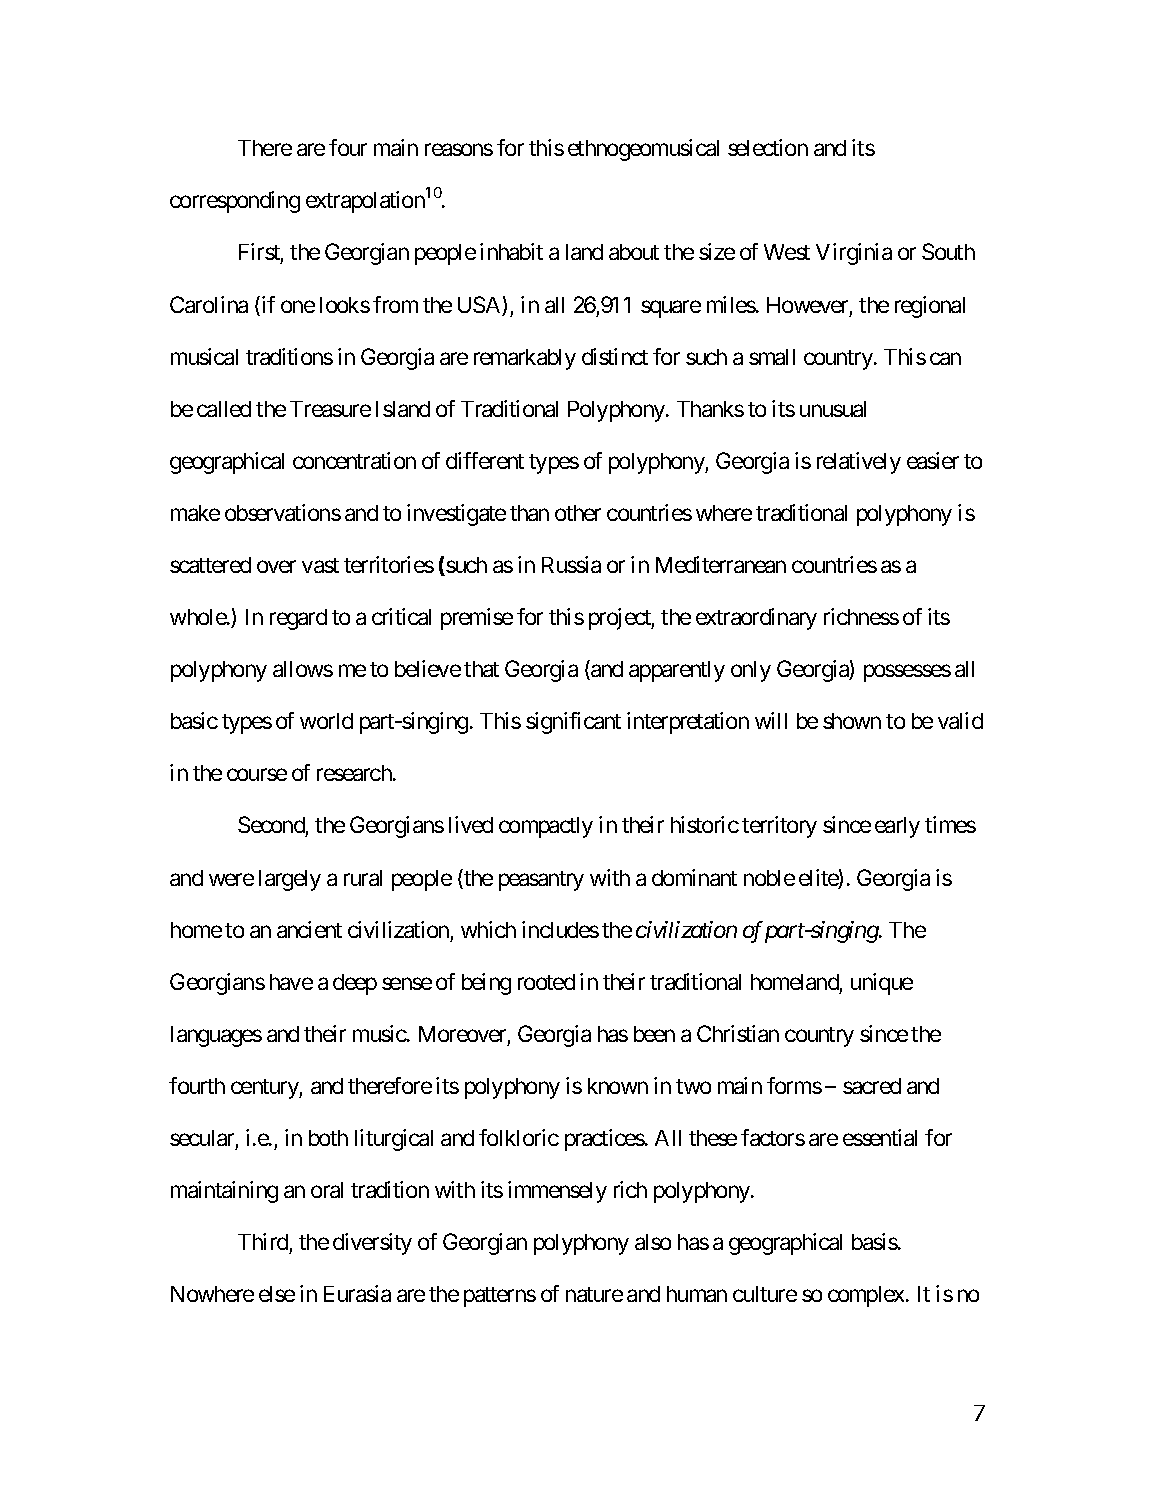 This screenshot has height=1495, width=1155. What do you see at coordinates (541, 881) in the screenshot?
I see `peasantry` at bounding box center [541, 881].
